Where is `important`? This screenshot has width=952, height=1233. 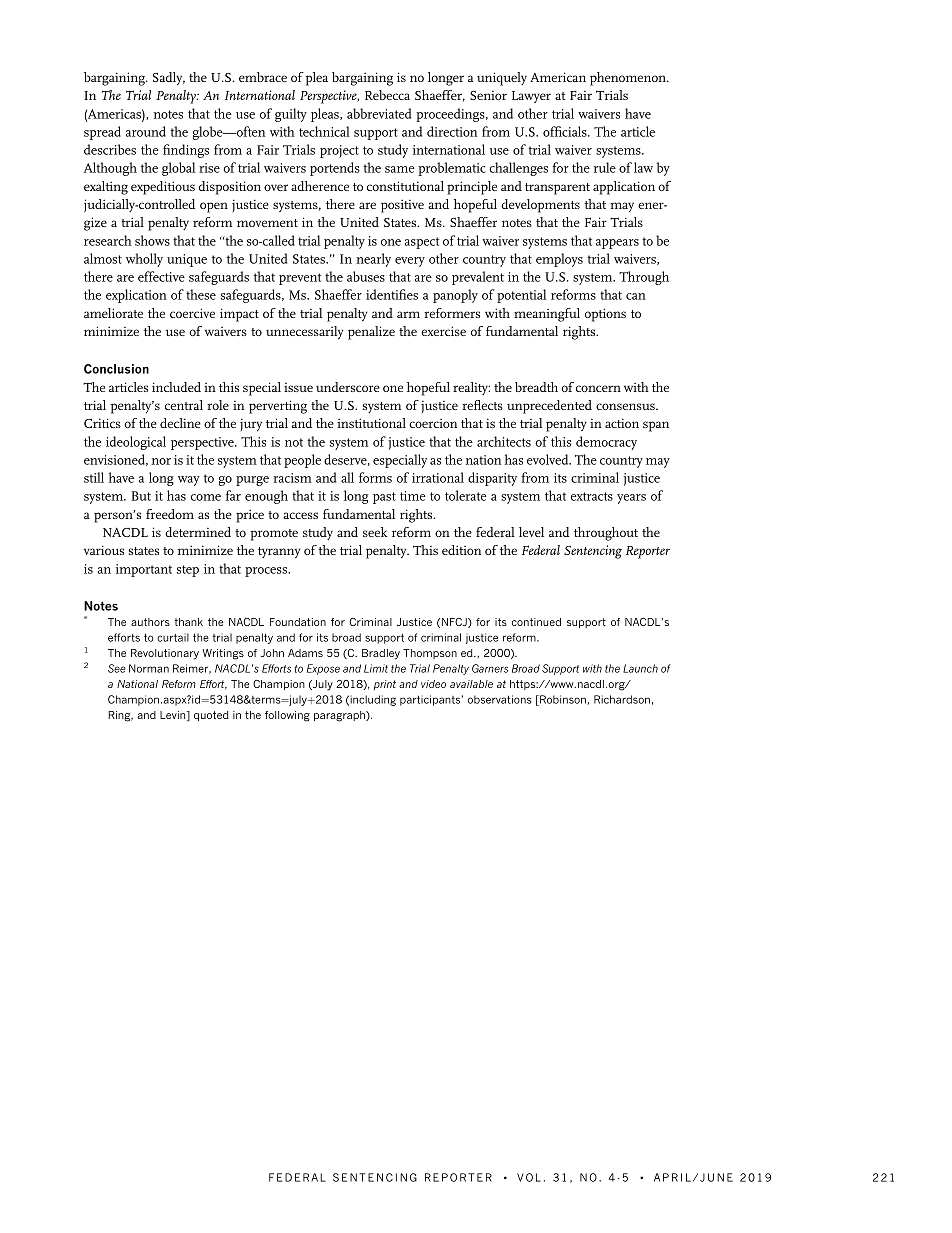 important is located at coordinates (144, 570).
